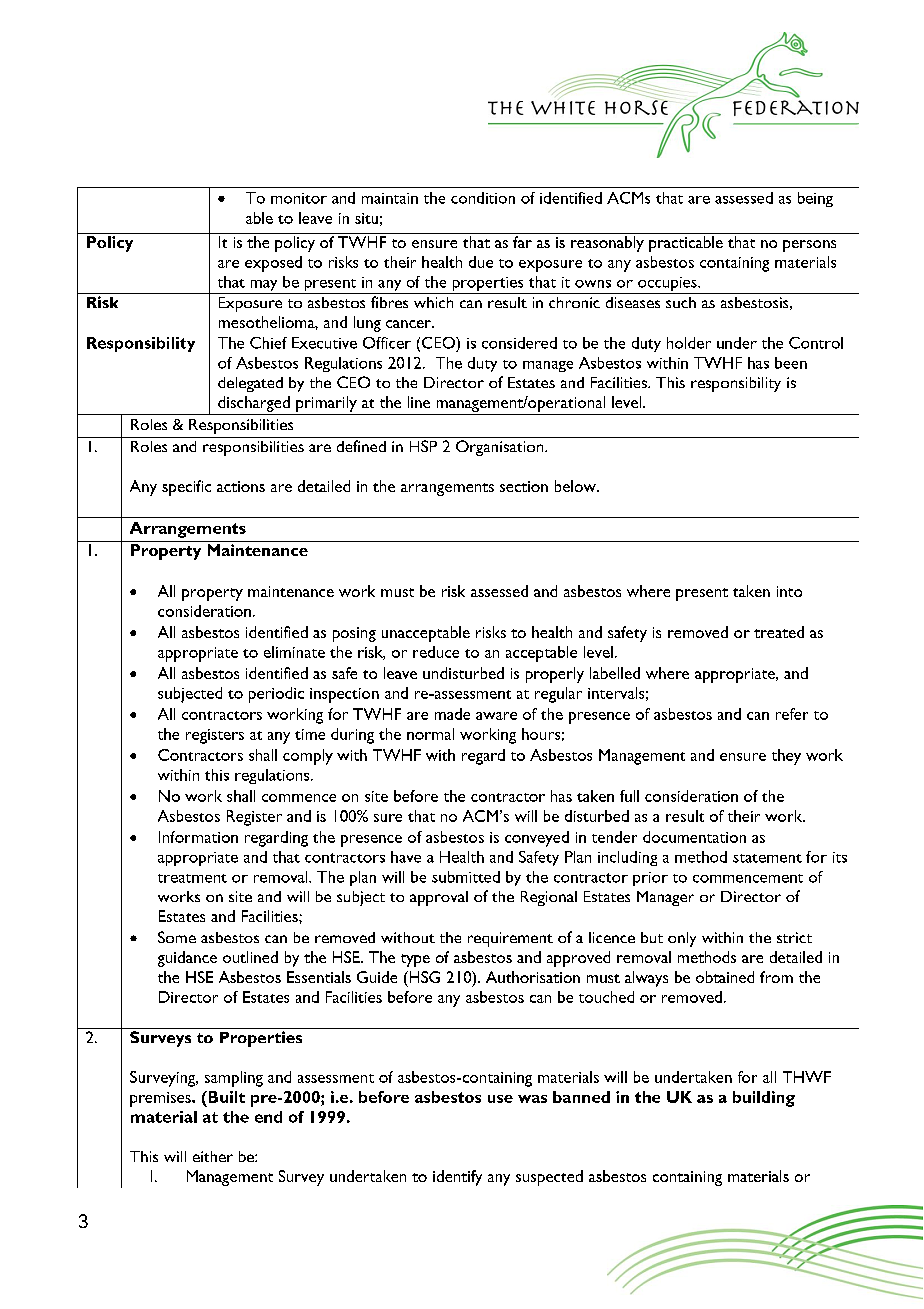 The width and height of the screenshot is (924, 1309). Describe the element at coordinates (213, 1156) in the screenshot. I see `either` at that location.
